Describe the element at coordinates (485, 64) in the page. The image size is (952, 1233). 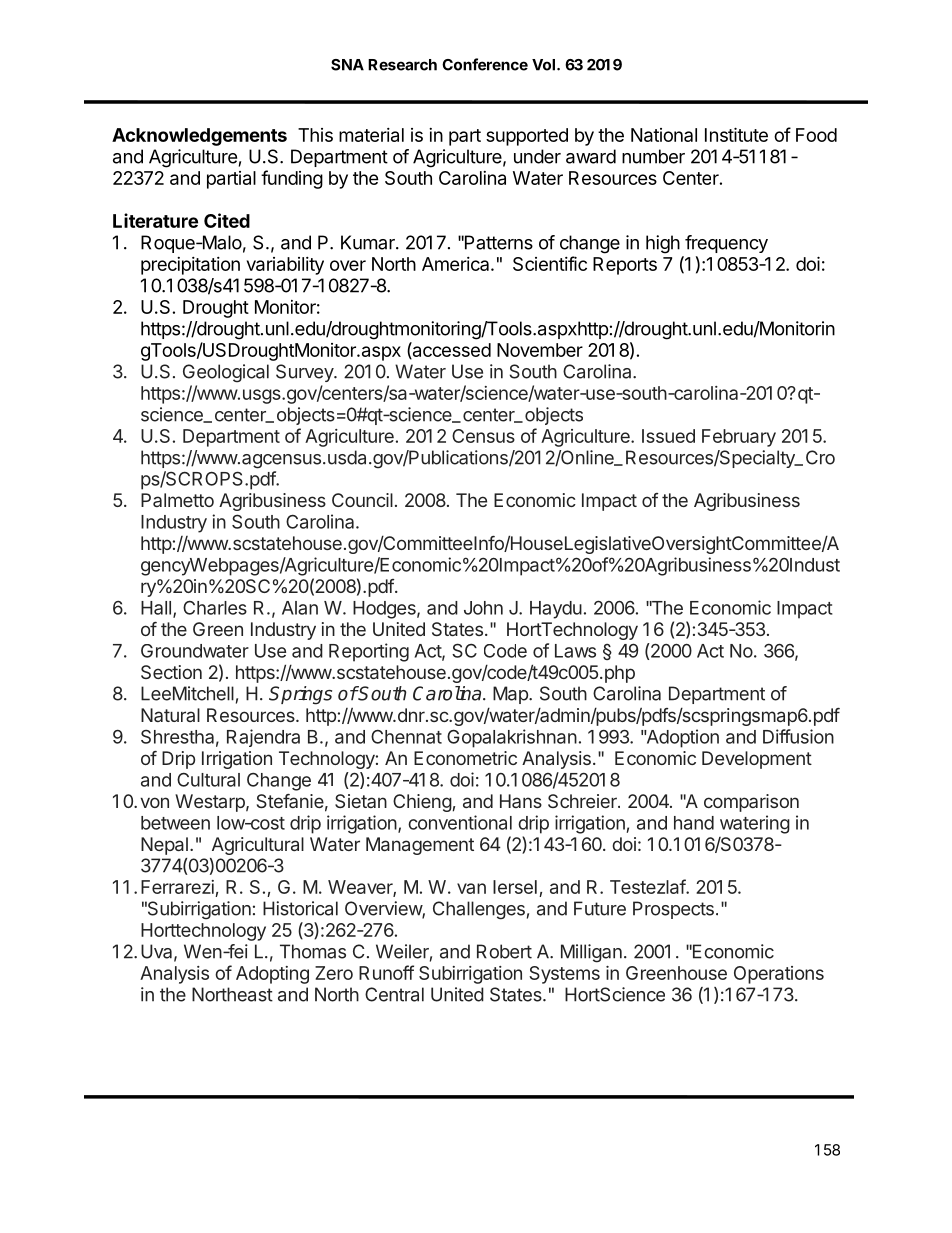
I see `Conference` at that location.
